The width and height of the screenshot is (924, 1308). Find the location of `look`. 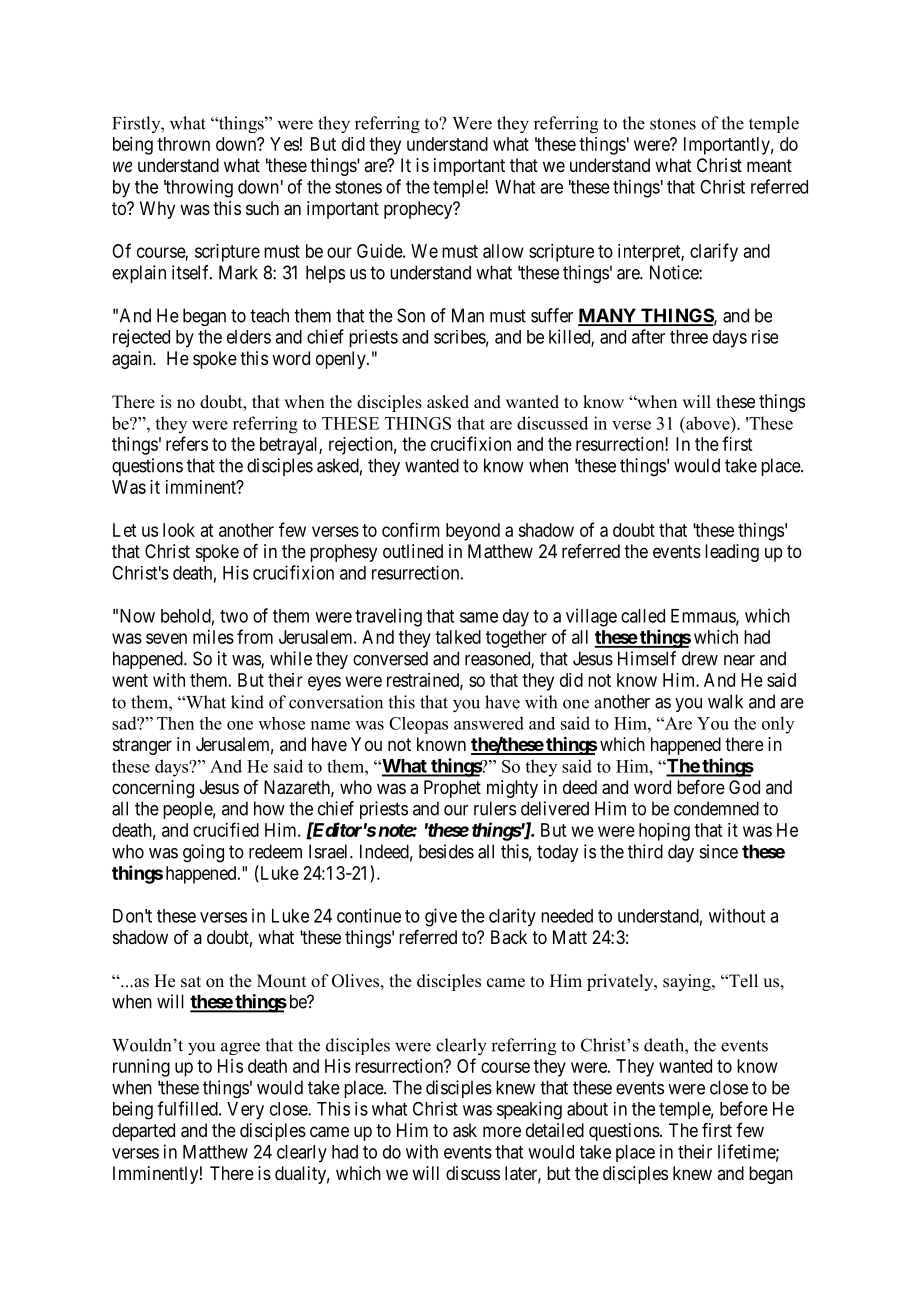

look is located at coordinates (179, 530).
